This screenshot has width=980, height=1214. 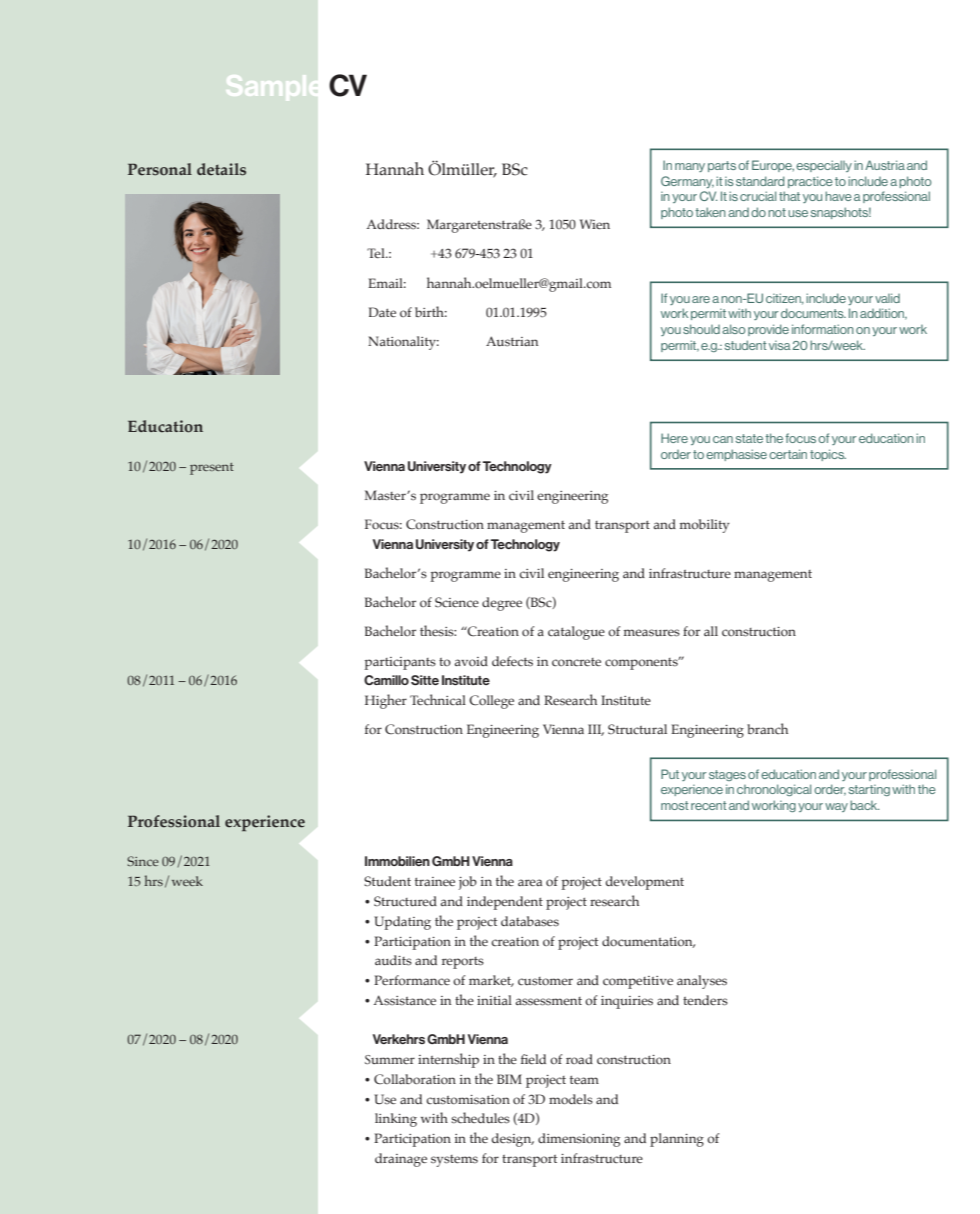 What do you see at coordinates (221, 169) in the screenshot?
I see `details` at bounding box center [221, 169].
